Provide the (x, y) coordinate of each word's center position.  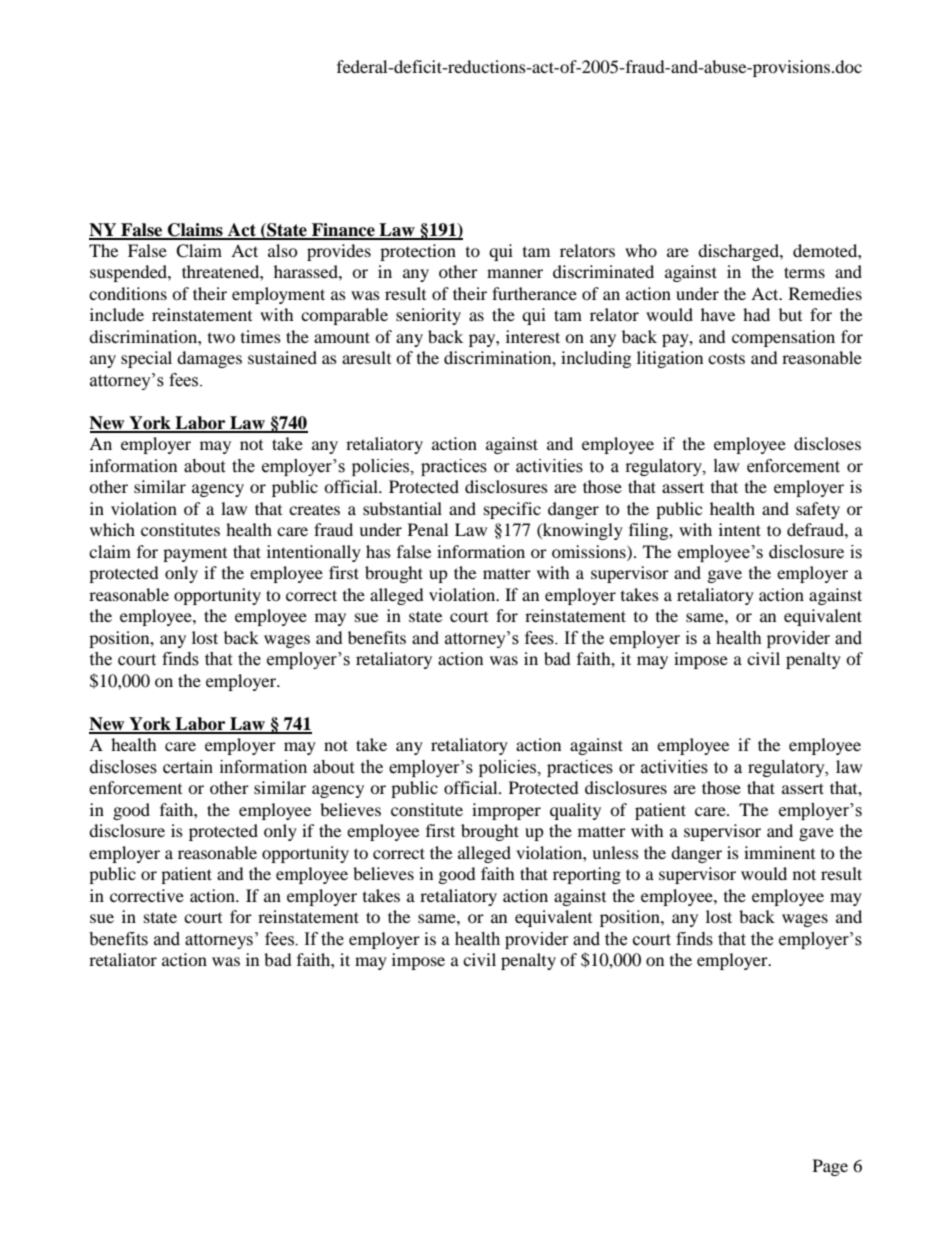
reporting (587, 875)
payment (195, 555)
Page (830, 1167)
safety (818, 510)
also (283, 250)
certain (188, 767)
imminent (779, 852)
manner (515, 273)
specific (512, 510)
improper (506, 811)
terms (804, 272)
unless (615, 852)
